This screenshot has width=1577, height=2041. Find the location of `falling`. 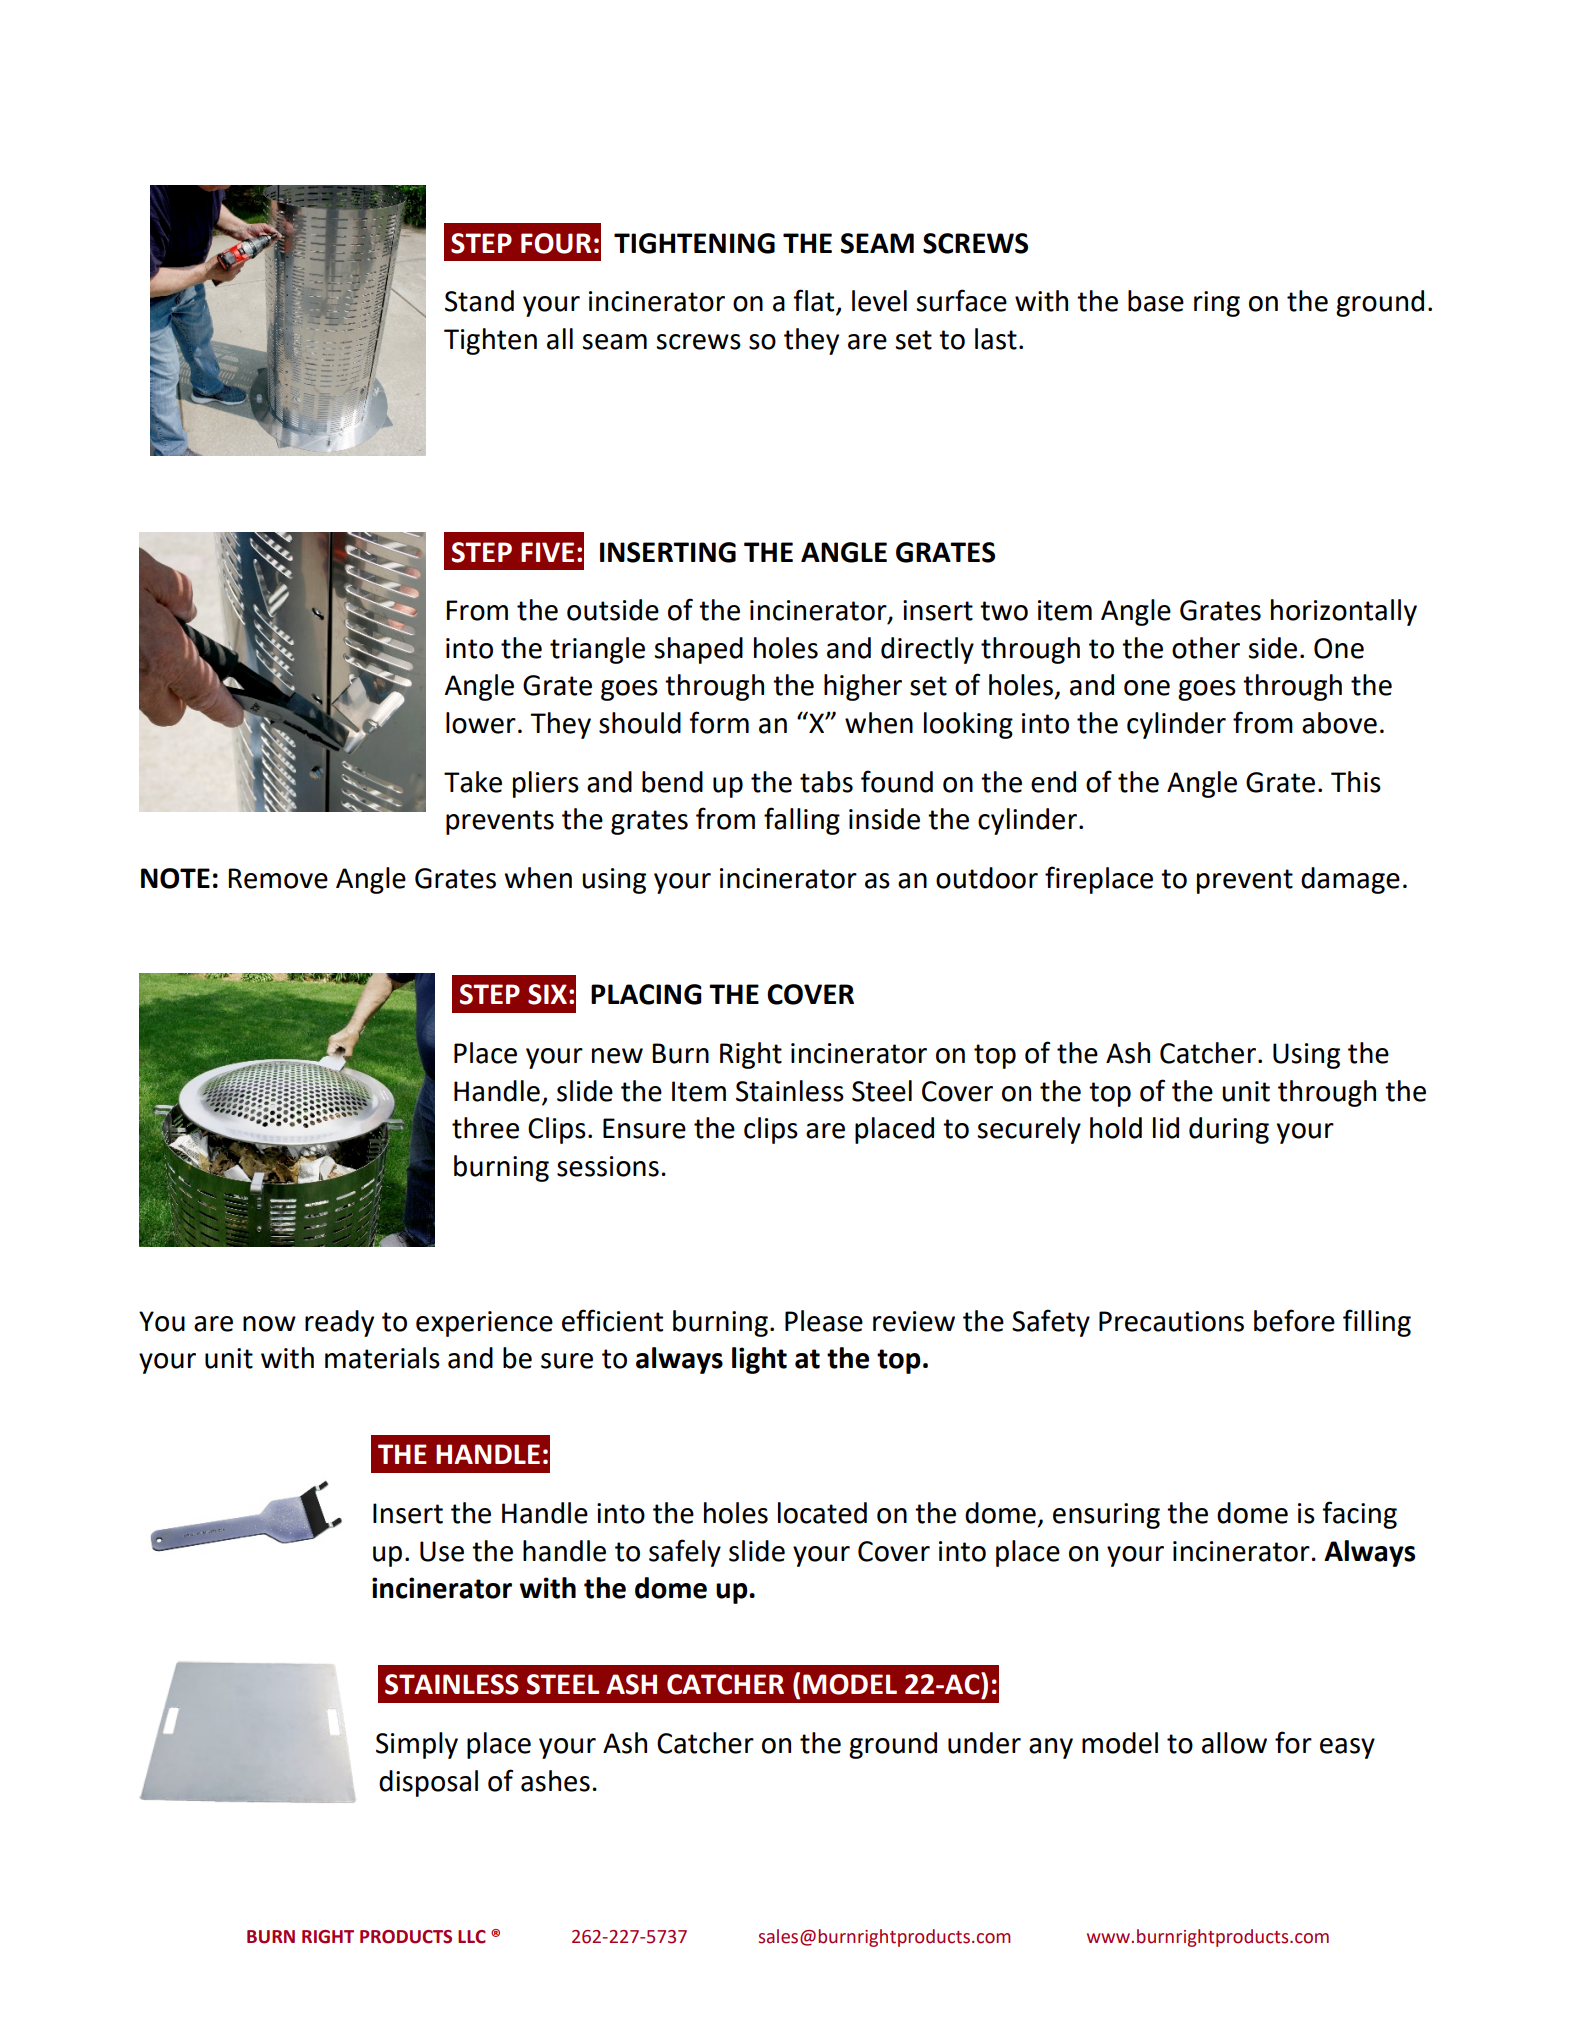

falling is located at coordinates (802, 821).
